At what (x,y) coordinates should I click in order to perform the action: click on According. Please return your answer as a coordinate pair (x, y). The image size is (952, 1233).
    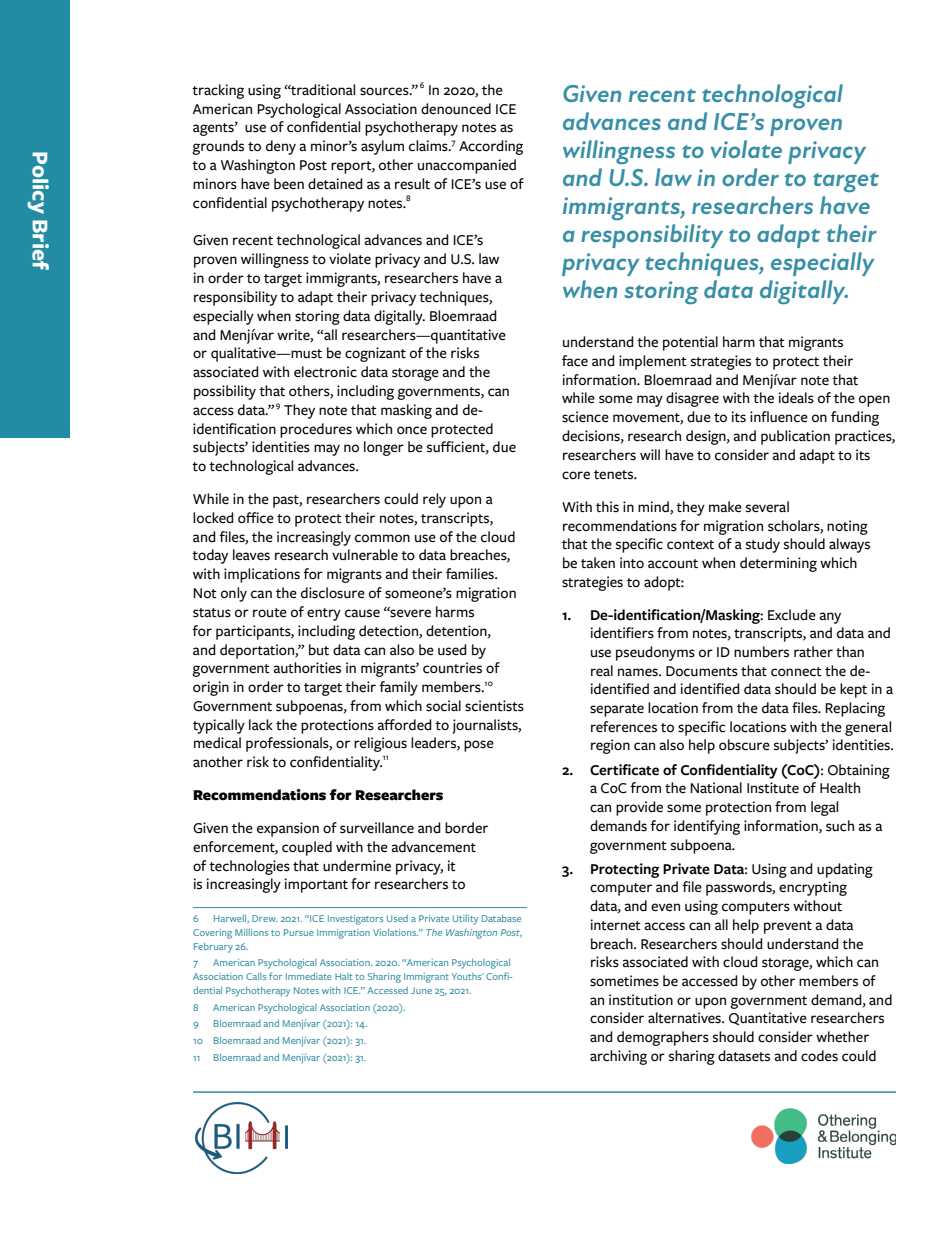
    Looking at the image, I should click on (491, 147).
